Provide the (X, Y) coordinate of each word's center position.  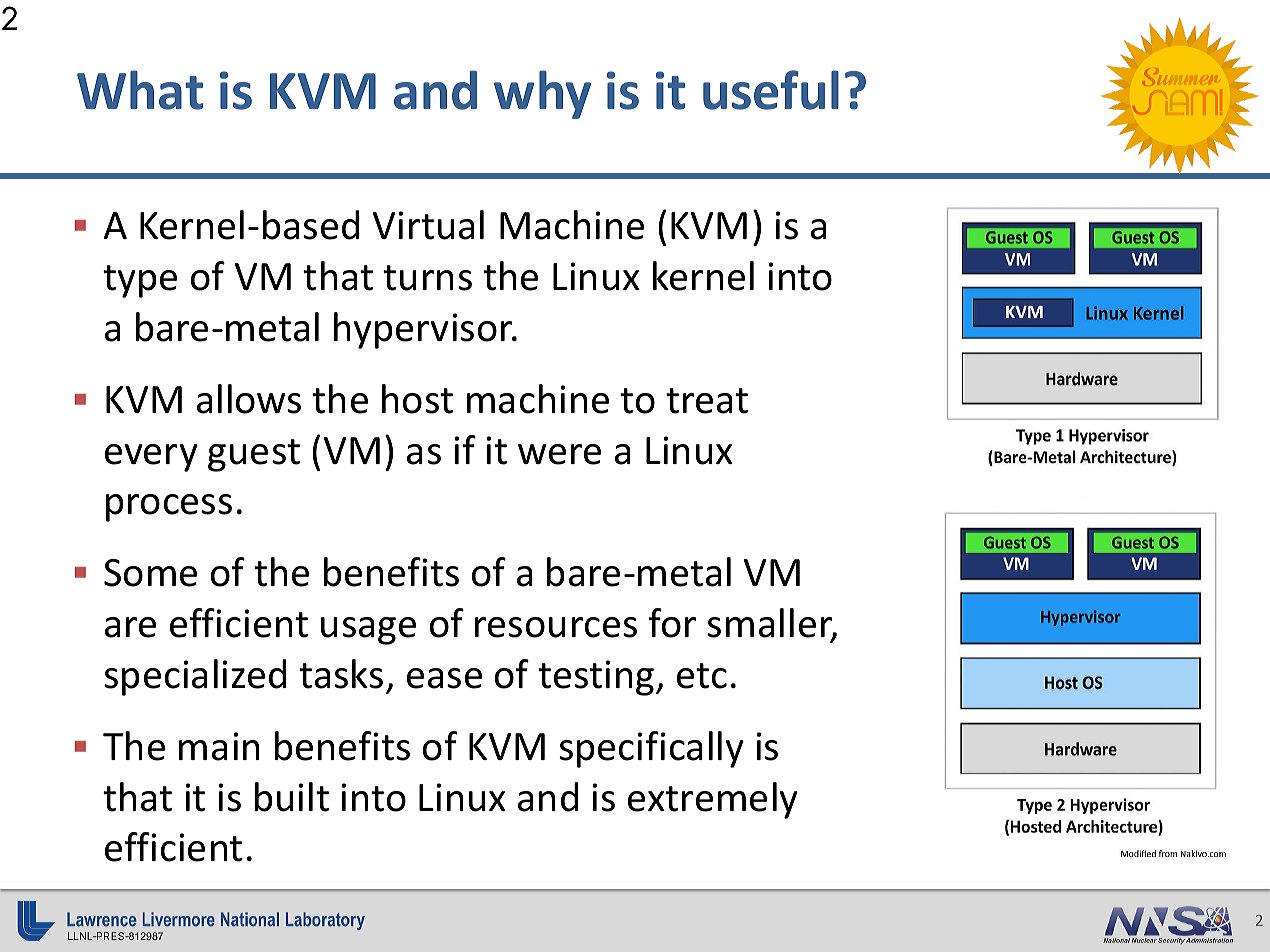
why (542, 94)
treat (707, 401)
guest (254, 455)
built (292, 797)
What (140, 90)
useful (771, 90)
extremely (713, 800)
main (219, 746)
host (417, 399)
